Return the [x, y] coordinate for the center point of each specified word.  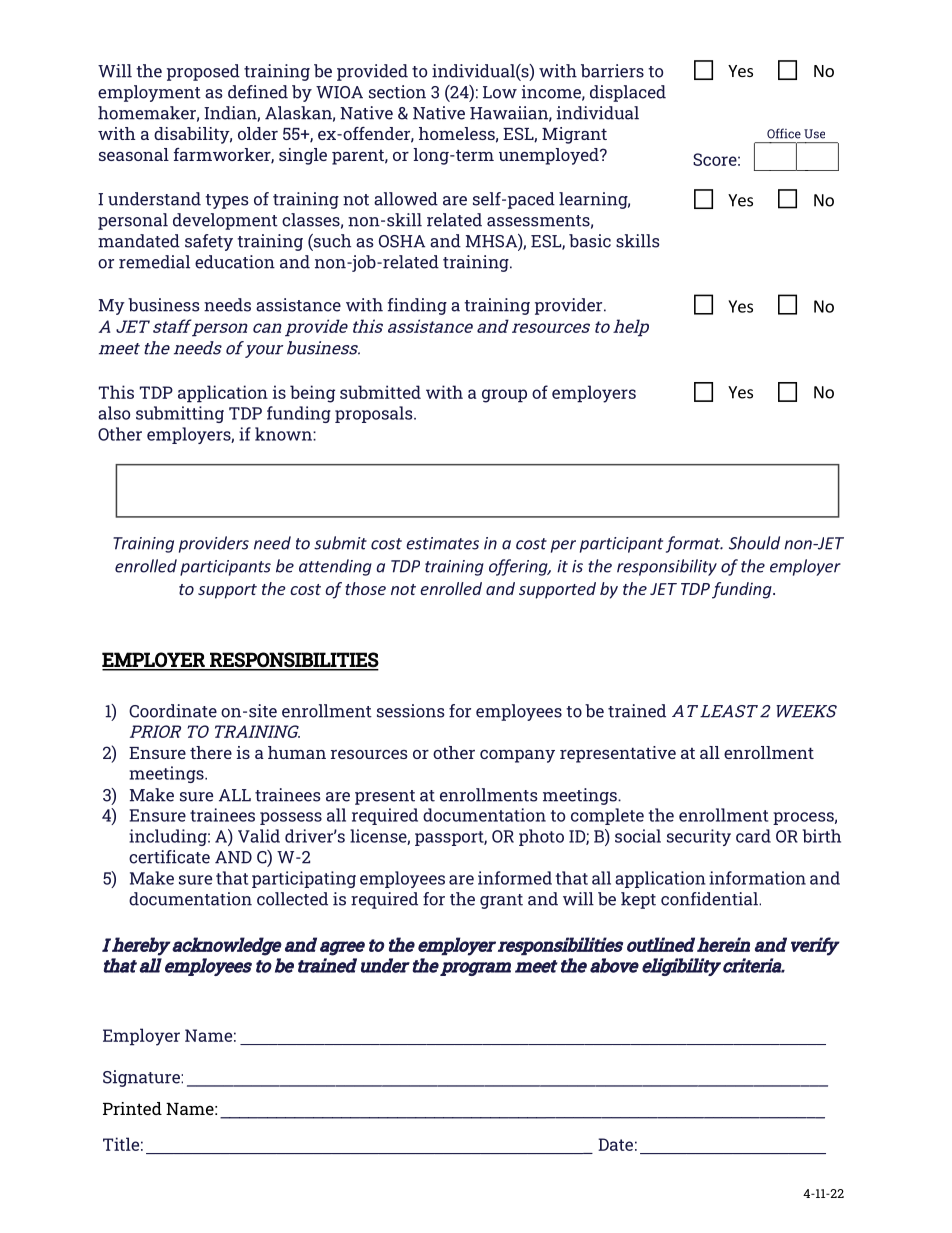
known [284, 434]
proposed [203, 72]
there [211, 752]
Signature [142, 1078]
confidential [710, 899]
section [397, 92]
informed [515, 878]
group [504, 396]
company [517, 756]
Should [754, 543]
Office [784, 133]
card [753, 836]
